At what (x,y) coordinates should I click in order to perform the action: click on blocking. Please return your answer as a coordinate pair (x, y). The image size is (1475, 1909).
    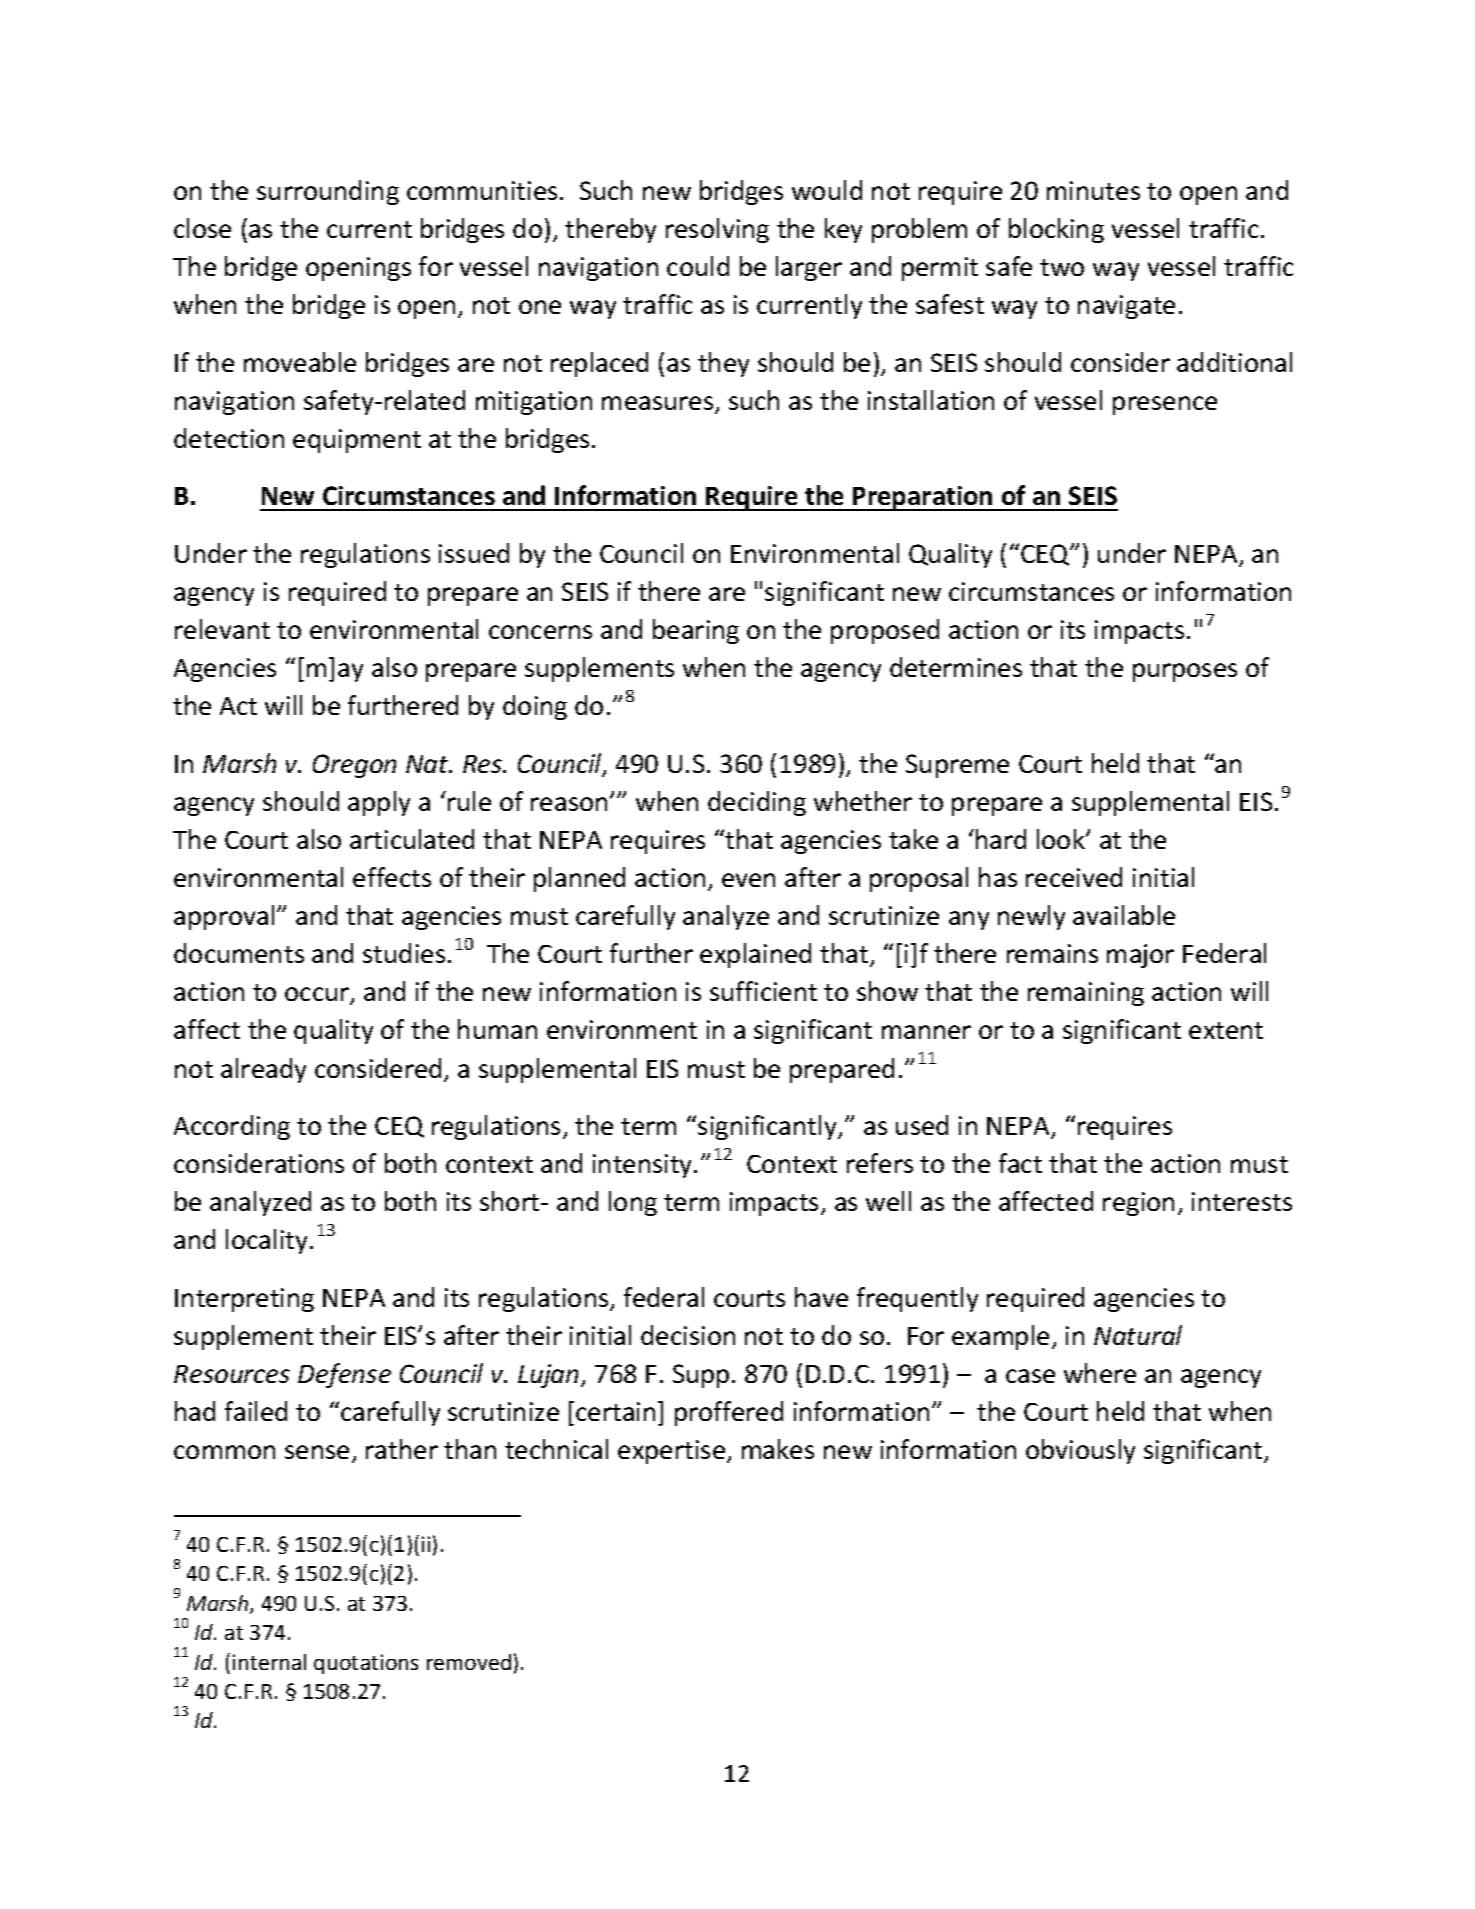
    Looking at the image, I should click on (1056, 230).
